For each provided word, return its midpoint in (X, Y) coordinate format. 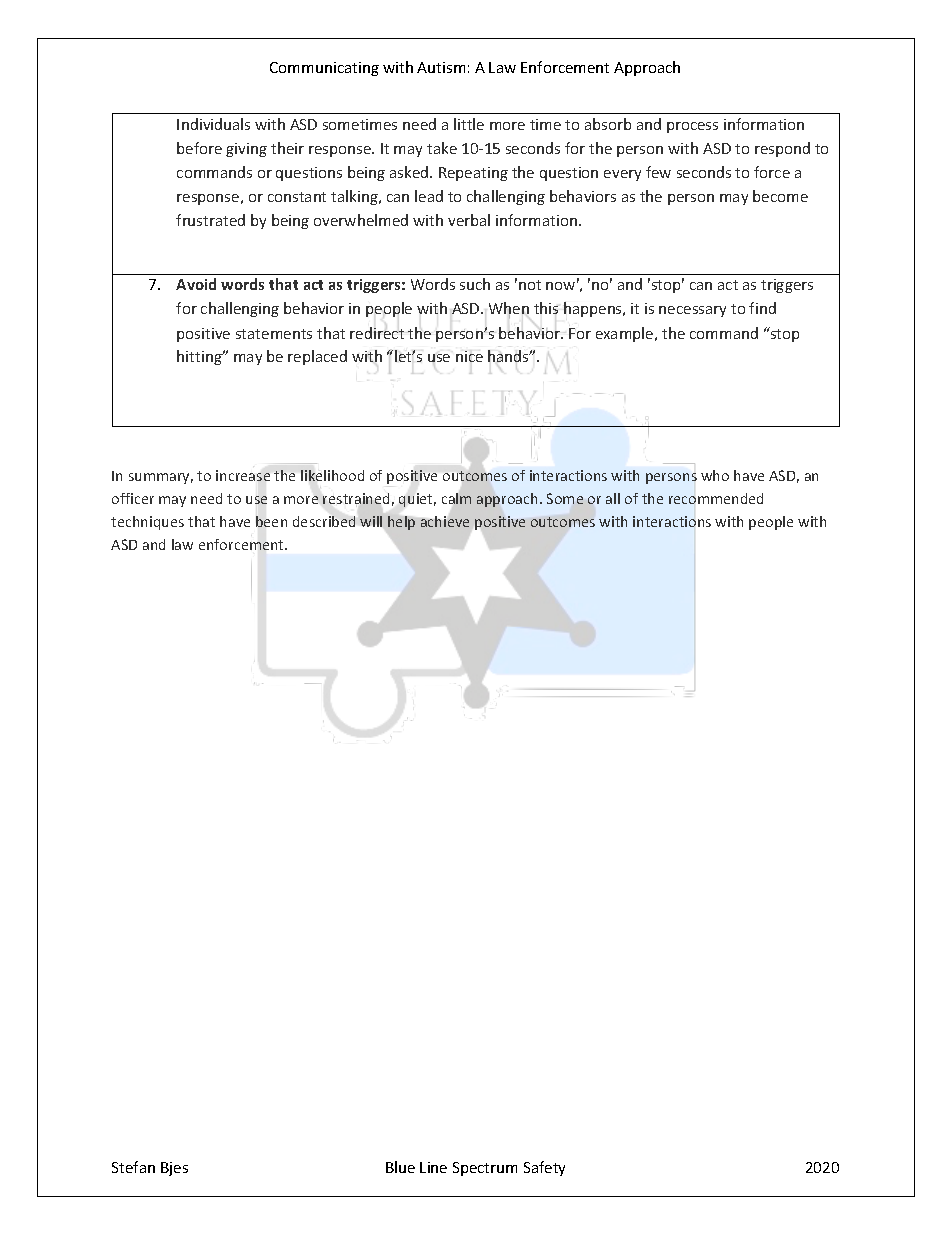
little (469, 124)
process (692, 127)
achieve (445, 521)
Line (433, 1167)
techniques (147, 523)
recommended (716, 498)
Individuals (213, 124)
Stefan (133, 1167)
